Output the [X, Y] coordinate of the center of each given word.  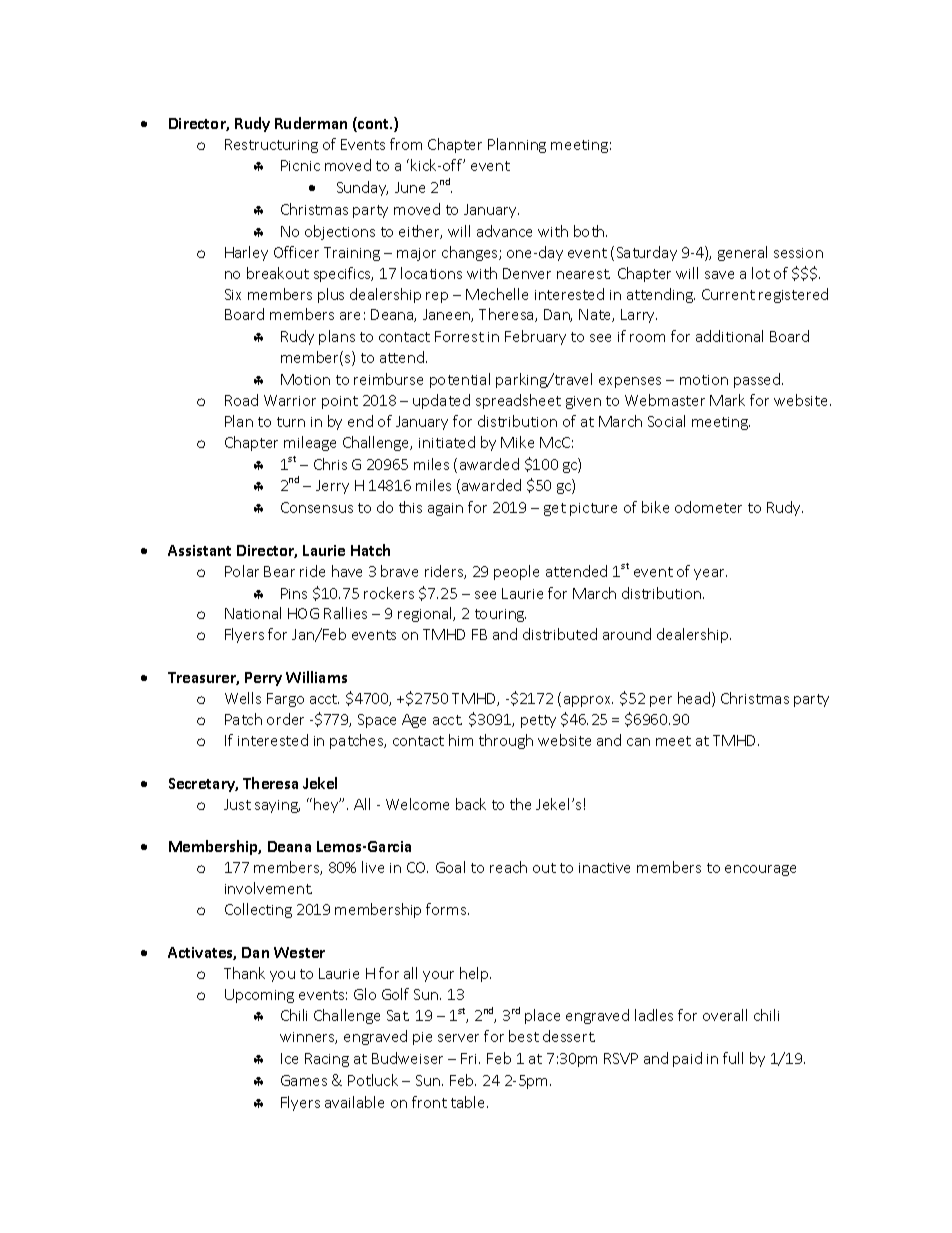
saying [277, 806]
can [638, 742]
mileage [310, 443]
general [742, 253]
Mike [517, 442]
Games [304, 1080]
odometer [708, 507]
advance [504, 231]
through [506, 741]
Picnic [300, 165]
